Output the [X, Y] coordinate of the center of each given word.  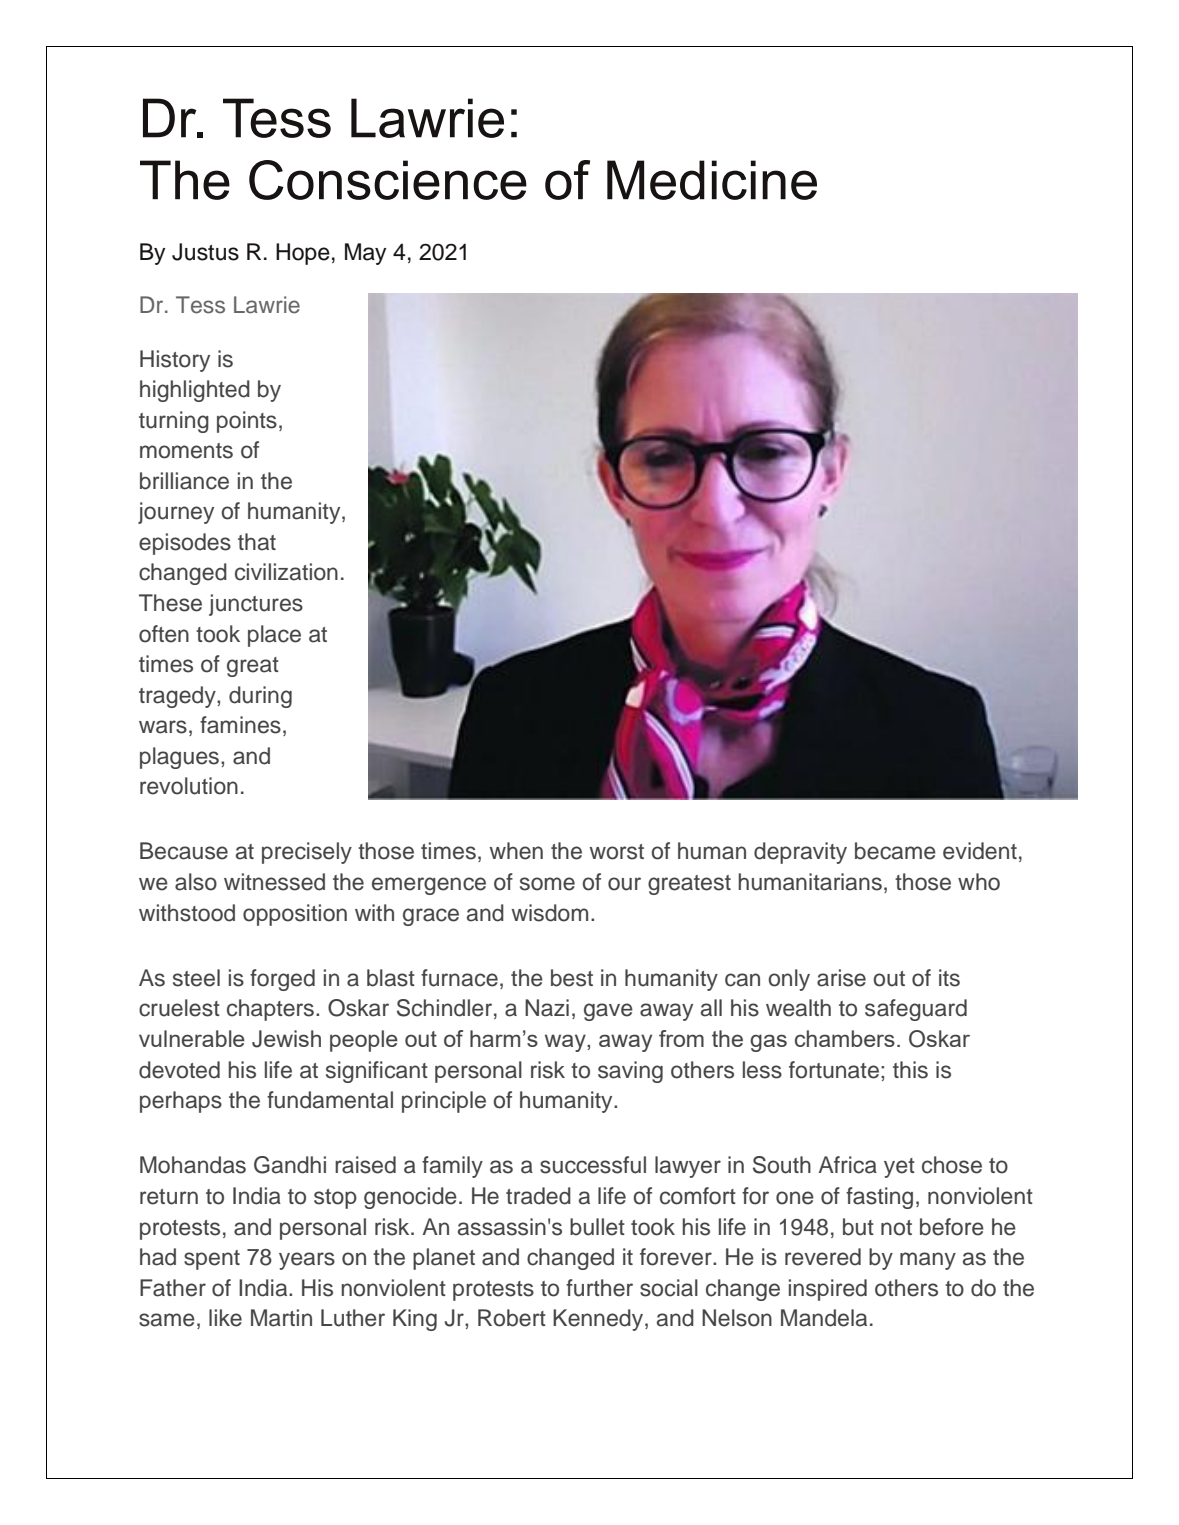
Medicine [712, 180]
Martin [281, 1318]
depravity [800, 853]
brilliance [184, 481]
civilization [286, 572]
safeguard [916, 1010]
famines [240, 725]
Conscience [388, 180]
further [599, 1288]
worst [616, 852]
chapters [270, 1010]
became [895, 851]
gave [608, 1012]
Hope [303, 254]
